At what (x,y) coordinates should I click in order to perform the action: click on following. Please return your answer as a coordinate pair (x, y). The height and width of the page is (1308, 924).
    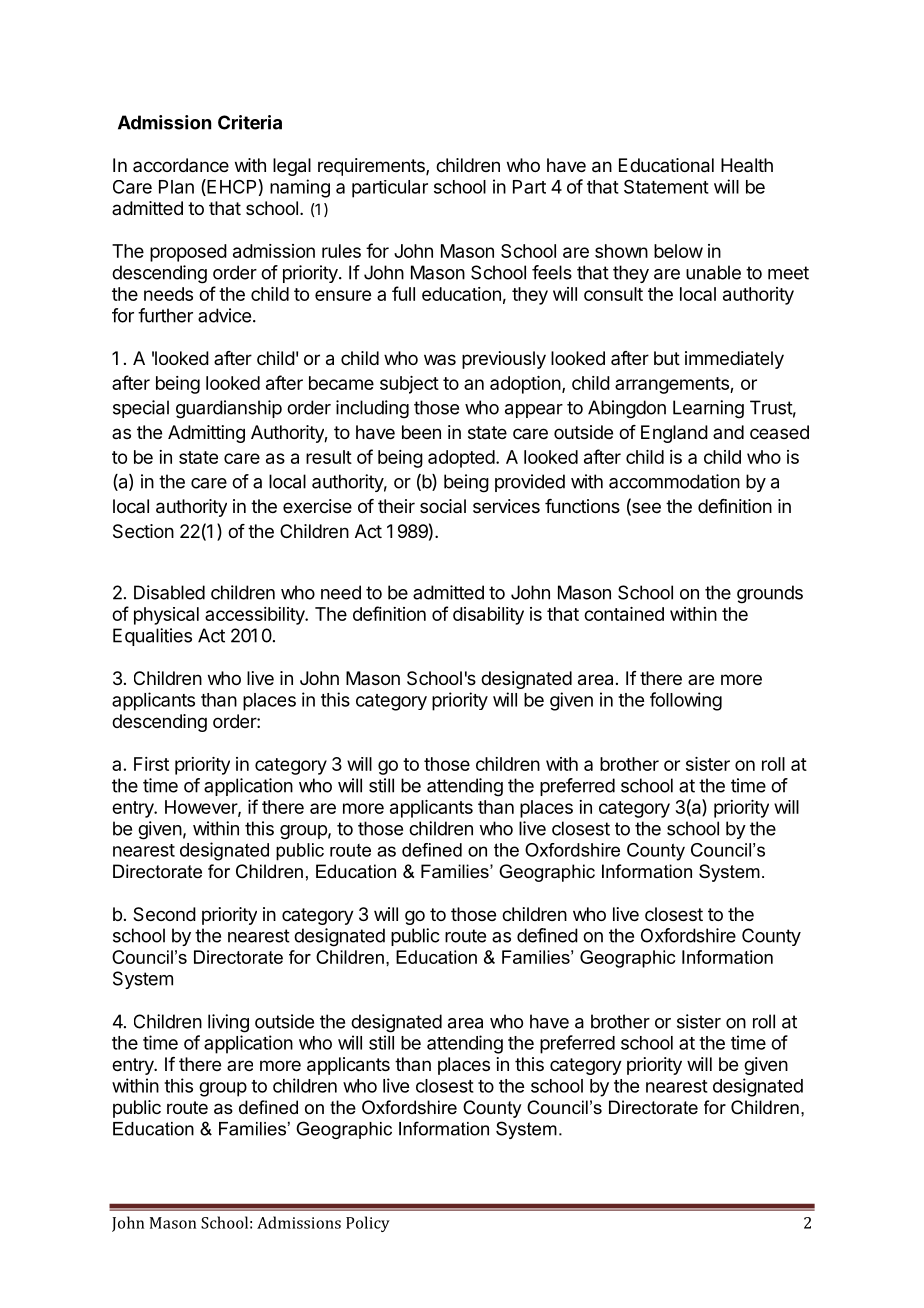
    Looking at the image, I should click on (686, 701).
